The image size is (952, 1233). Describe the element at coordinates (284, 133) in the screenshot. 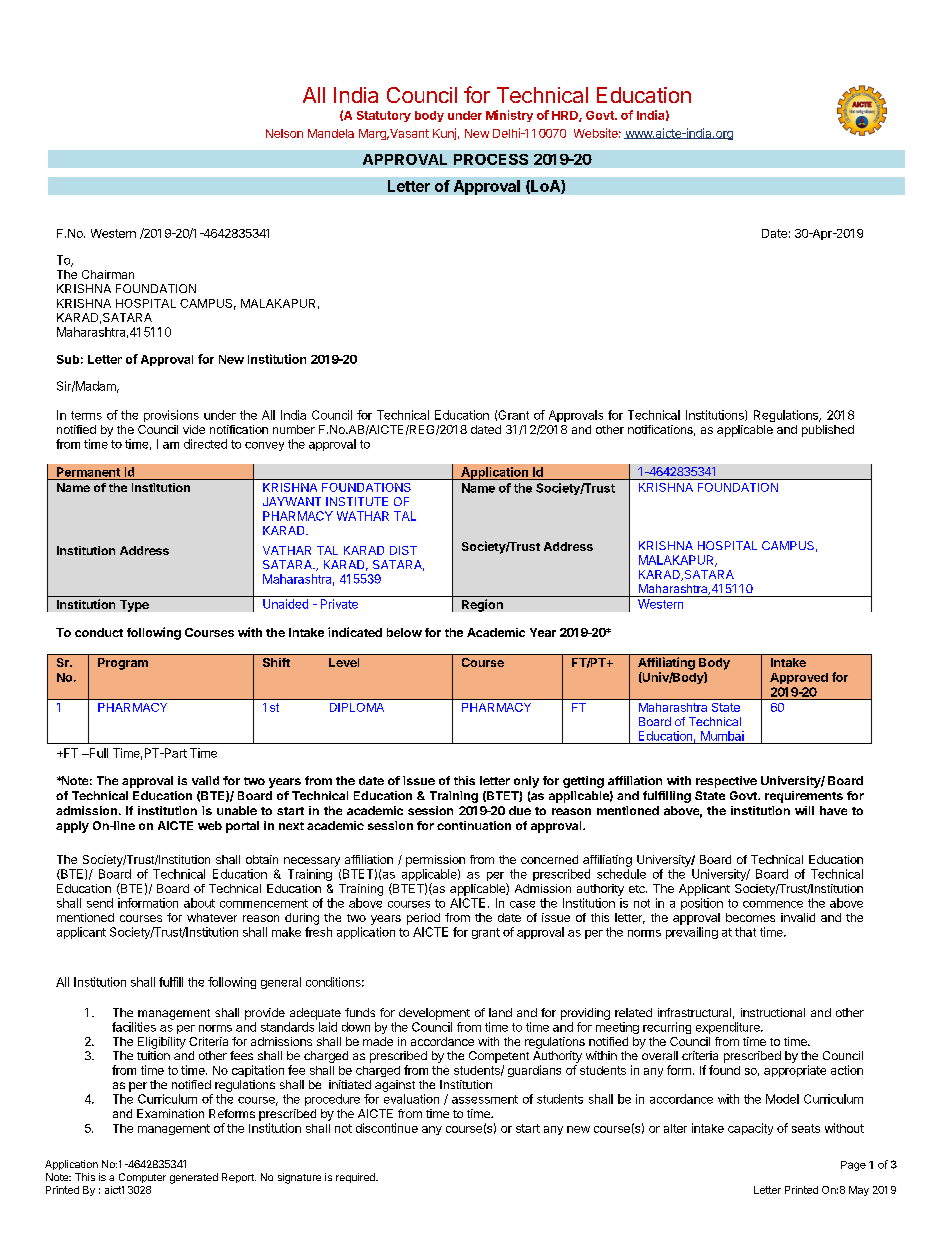

I see `Nelson` at that location.
